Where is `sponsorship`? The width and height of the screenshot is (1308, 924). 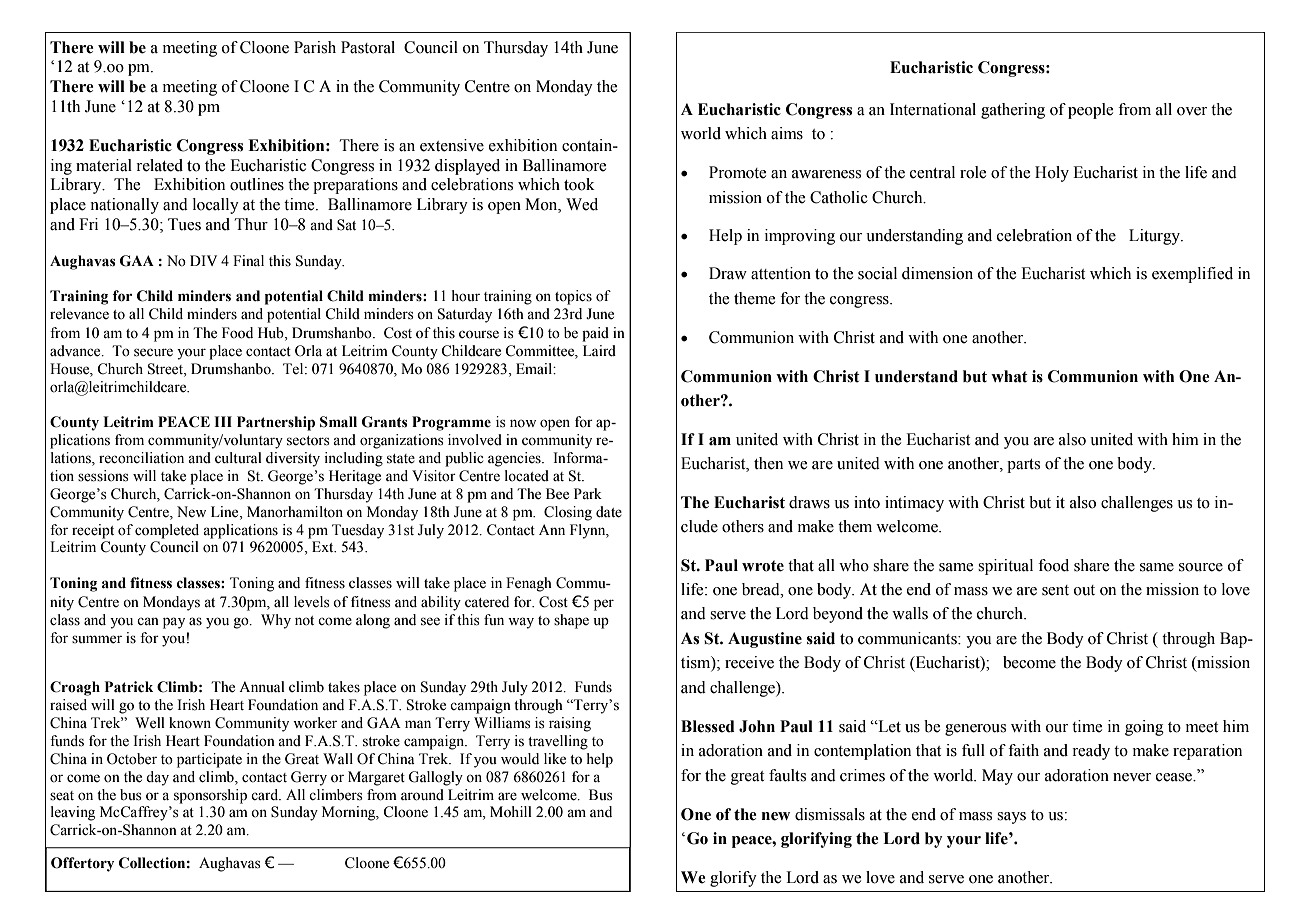
sponsorship is located at coordinates (210, 796).
